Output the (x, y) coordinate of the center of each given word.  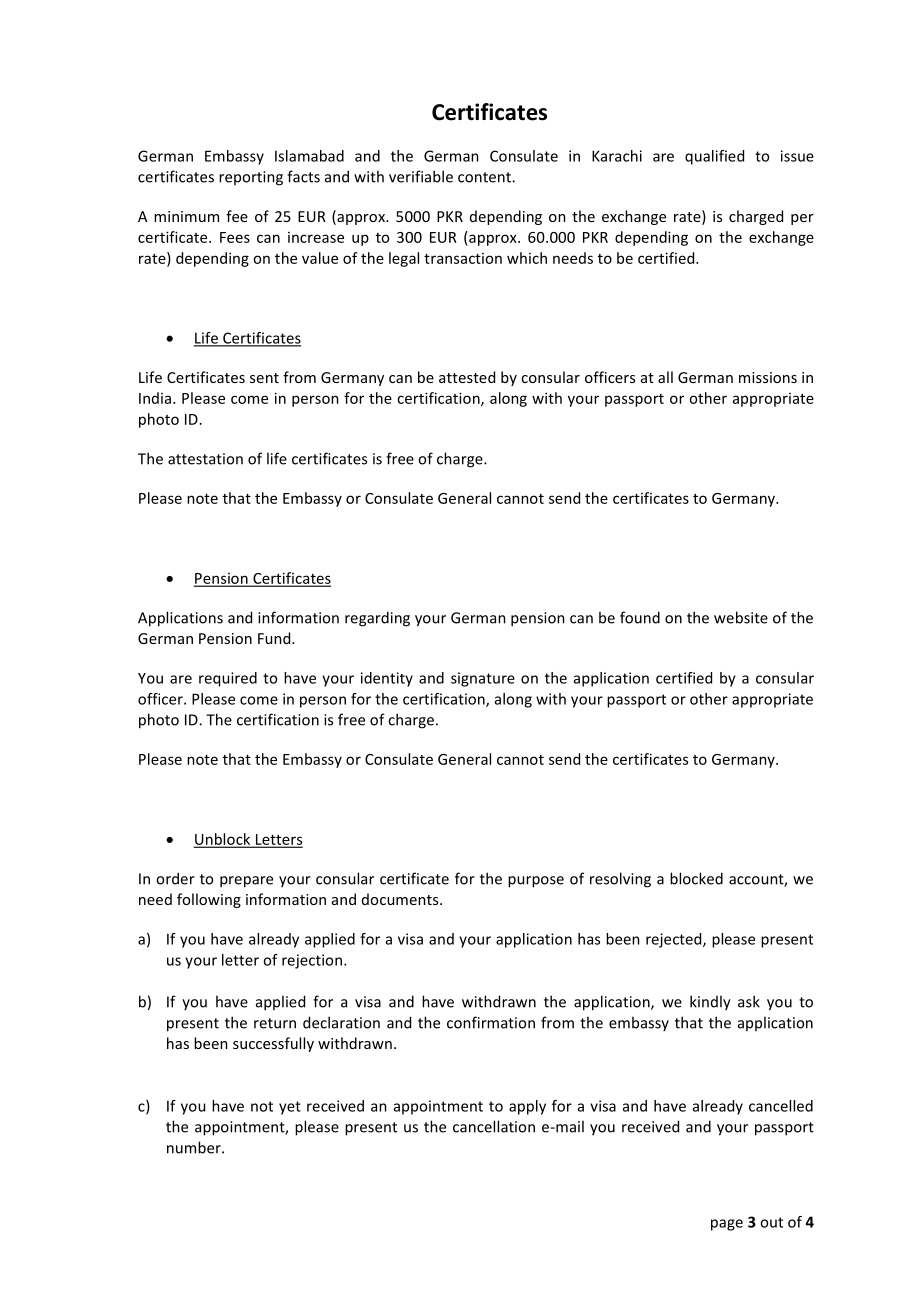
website (741, 617)
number (195, 1147)
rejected (675, 940)
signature (483, 679)
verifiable (421, 176)
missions (768, 377)
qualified (714, 157)
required (228, 679)
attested (467, 377)
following (209, 900)
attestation (205, 459)
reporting (251, 178)
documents (401, 899)
